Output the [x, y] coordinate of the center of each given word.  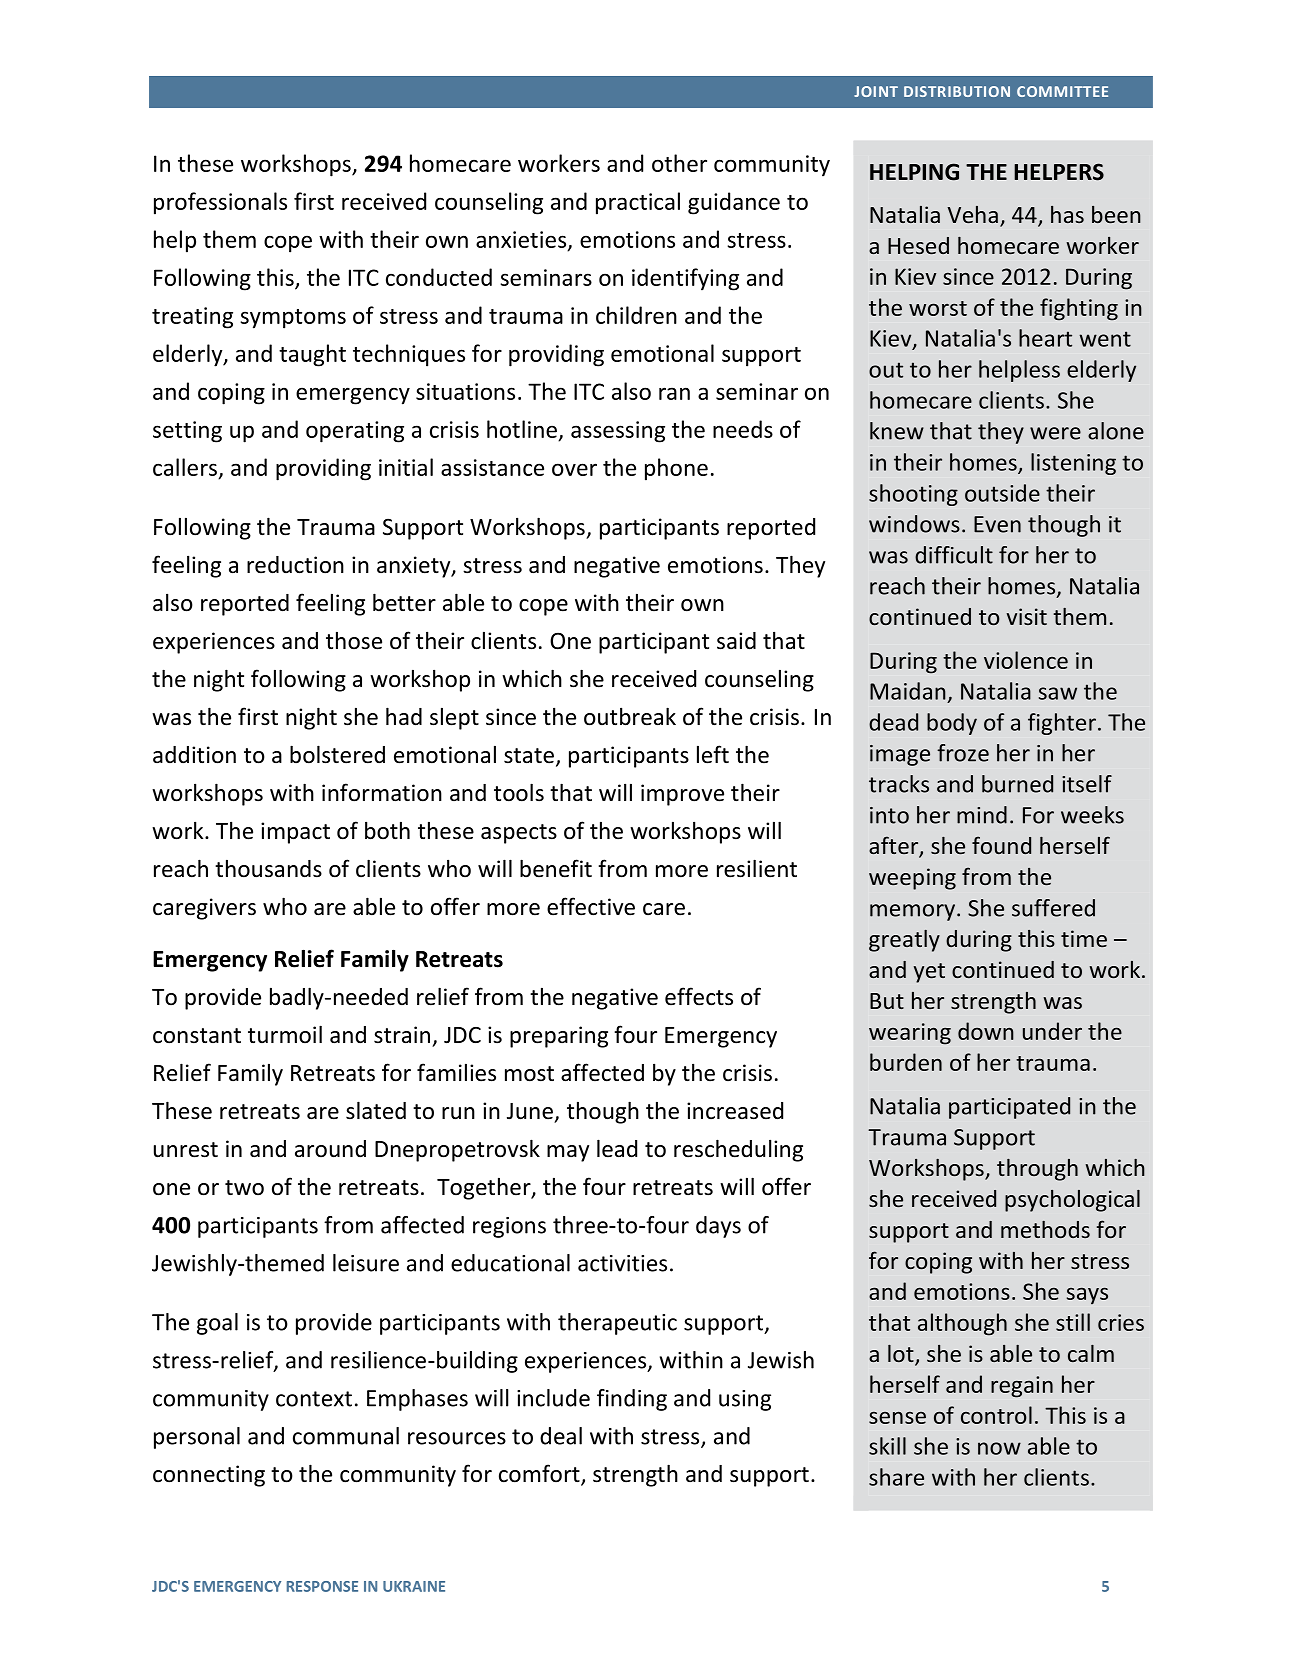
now [999, 1448]
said [736, 641]
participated [1009, 1108]
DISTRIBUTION [957, 91]
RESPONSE [322, 1586]
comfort [540, 1474]
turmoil [285, 1034]
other [679, 163]
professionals [220, 203]
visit [1027, 616]
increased [735, 1111]
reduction [295, 565]
